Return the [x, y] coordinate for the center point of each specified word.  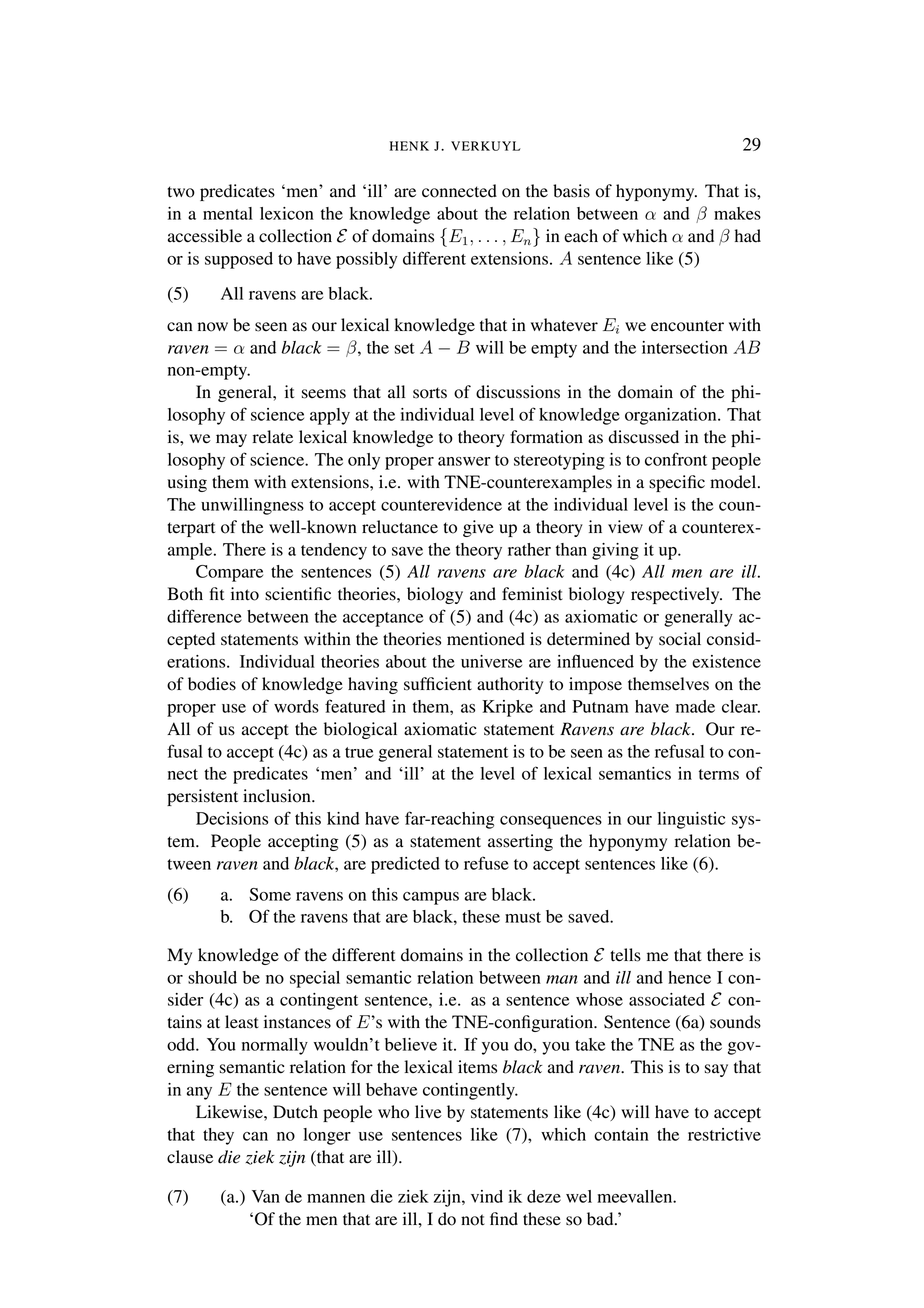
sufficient [438, 684]
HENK [409, 146]
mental [228, 213]
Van [266, 1196]
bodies [212, 684]
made [695, 706]
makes [737, 213]
